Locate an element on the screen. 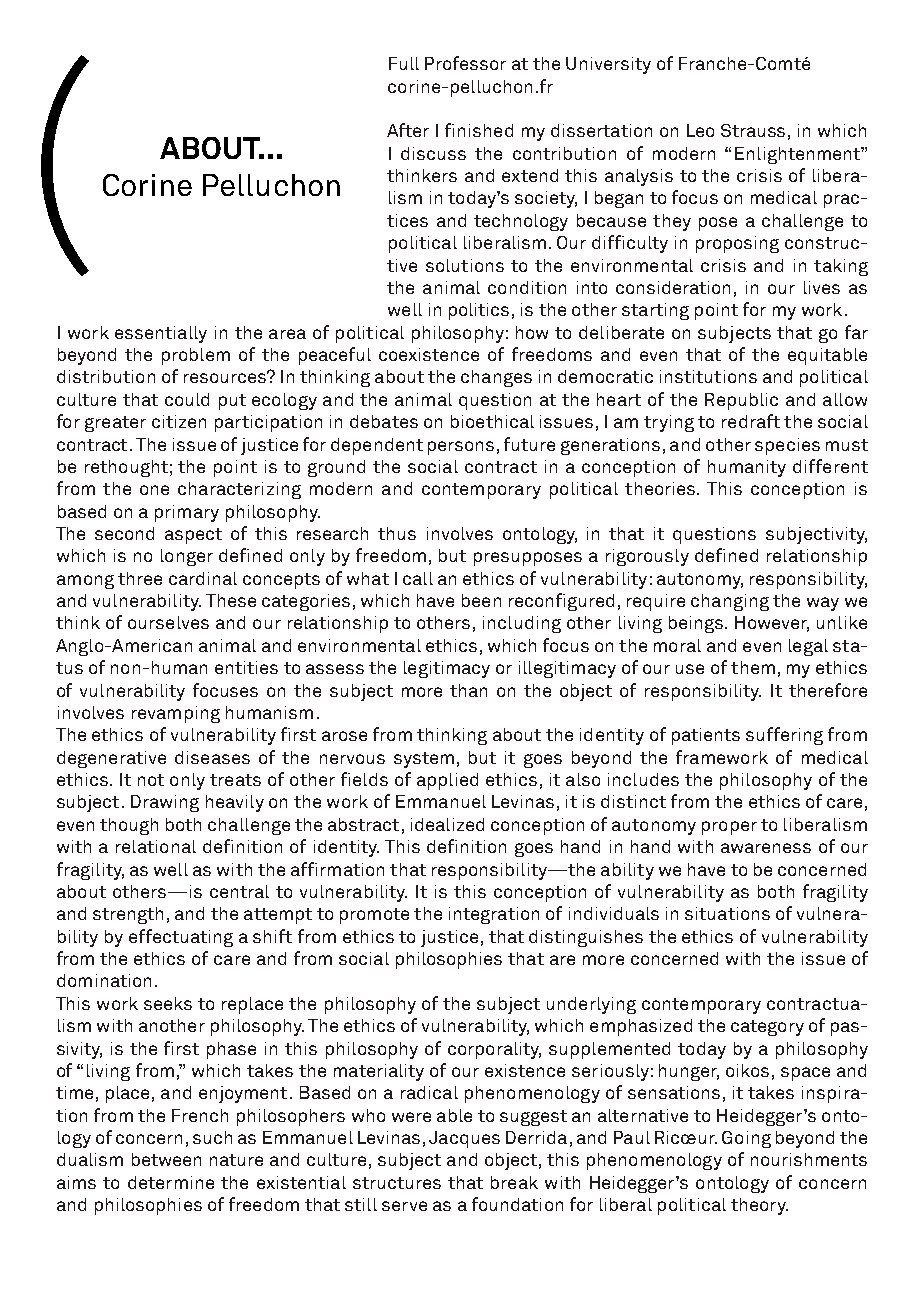  been is located at coordinates (481, 600).
